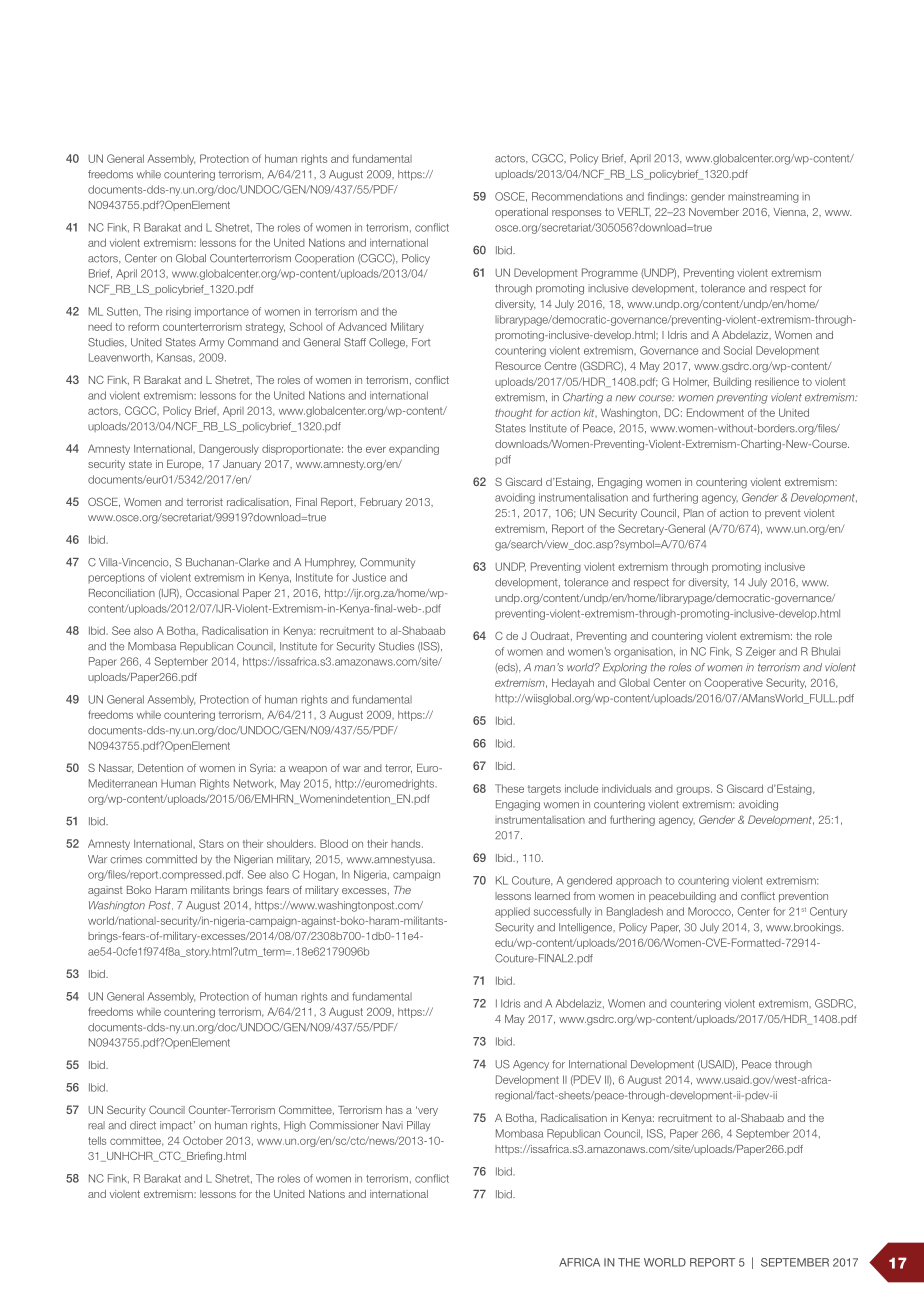  What do you see at coordinates (625, 668) in the document?
I see `Exploring` at bounding box center [625, 668].
